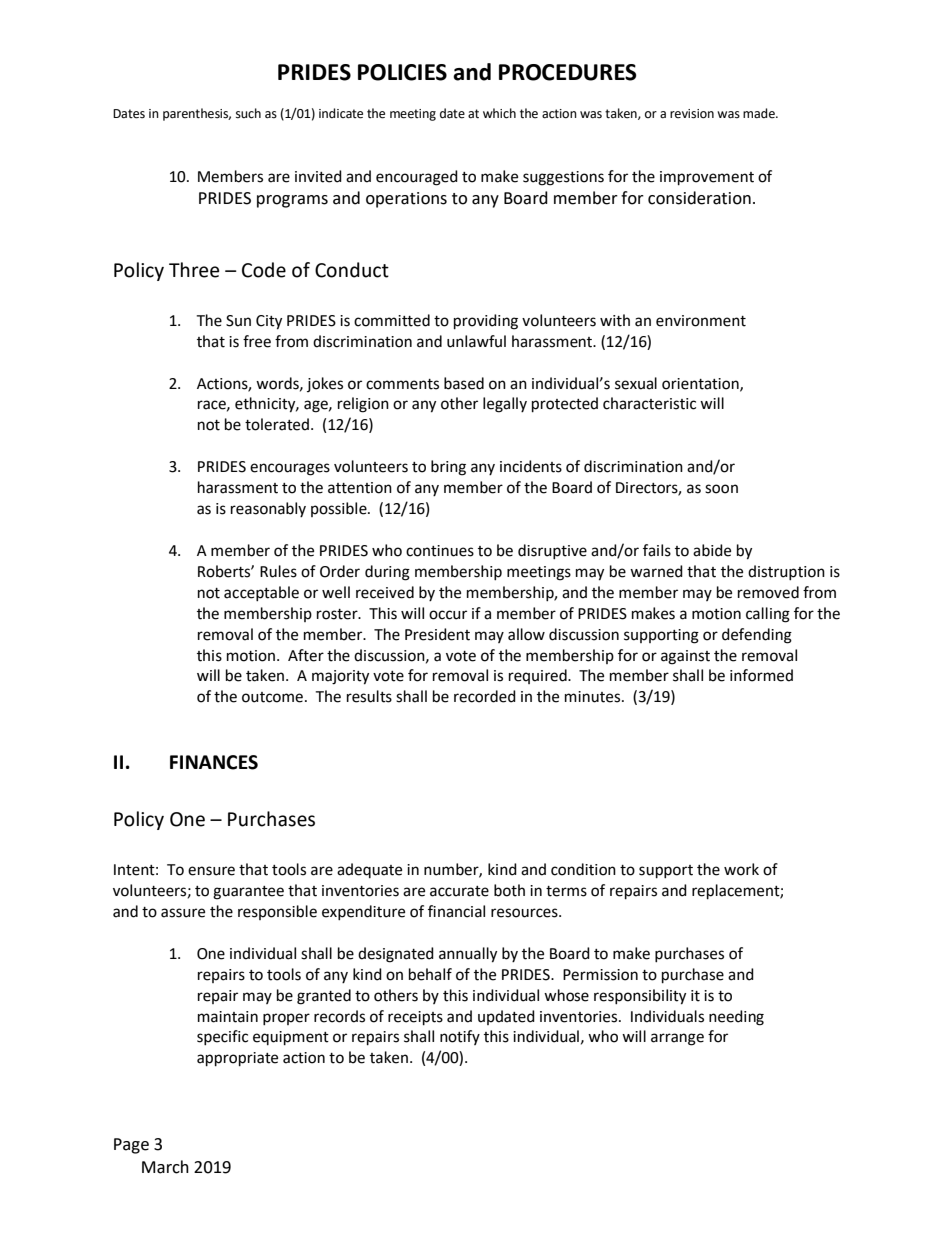 The width and height of the page is (952, 1233). Describe the element at coordinates (261, 593) in the page. I see `acceptable` at that location.
